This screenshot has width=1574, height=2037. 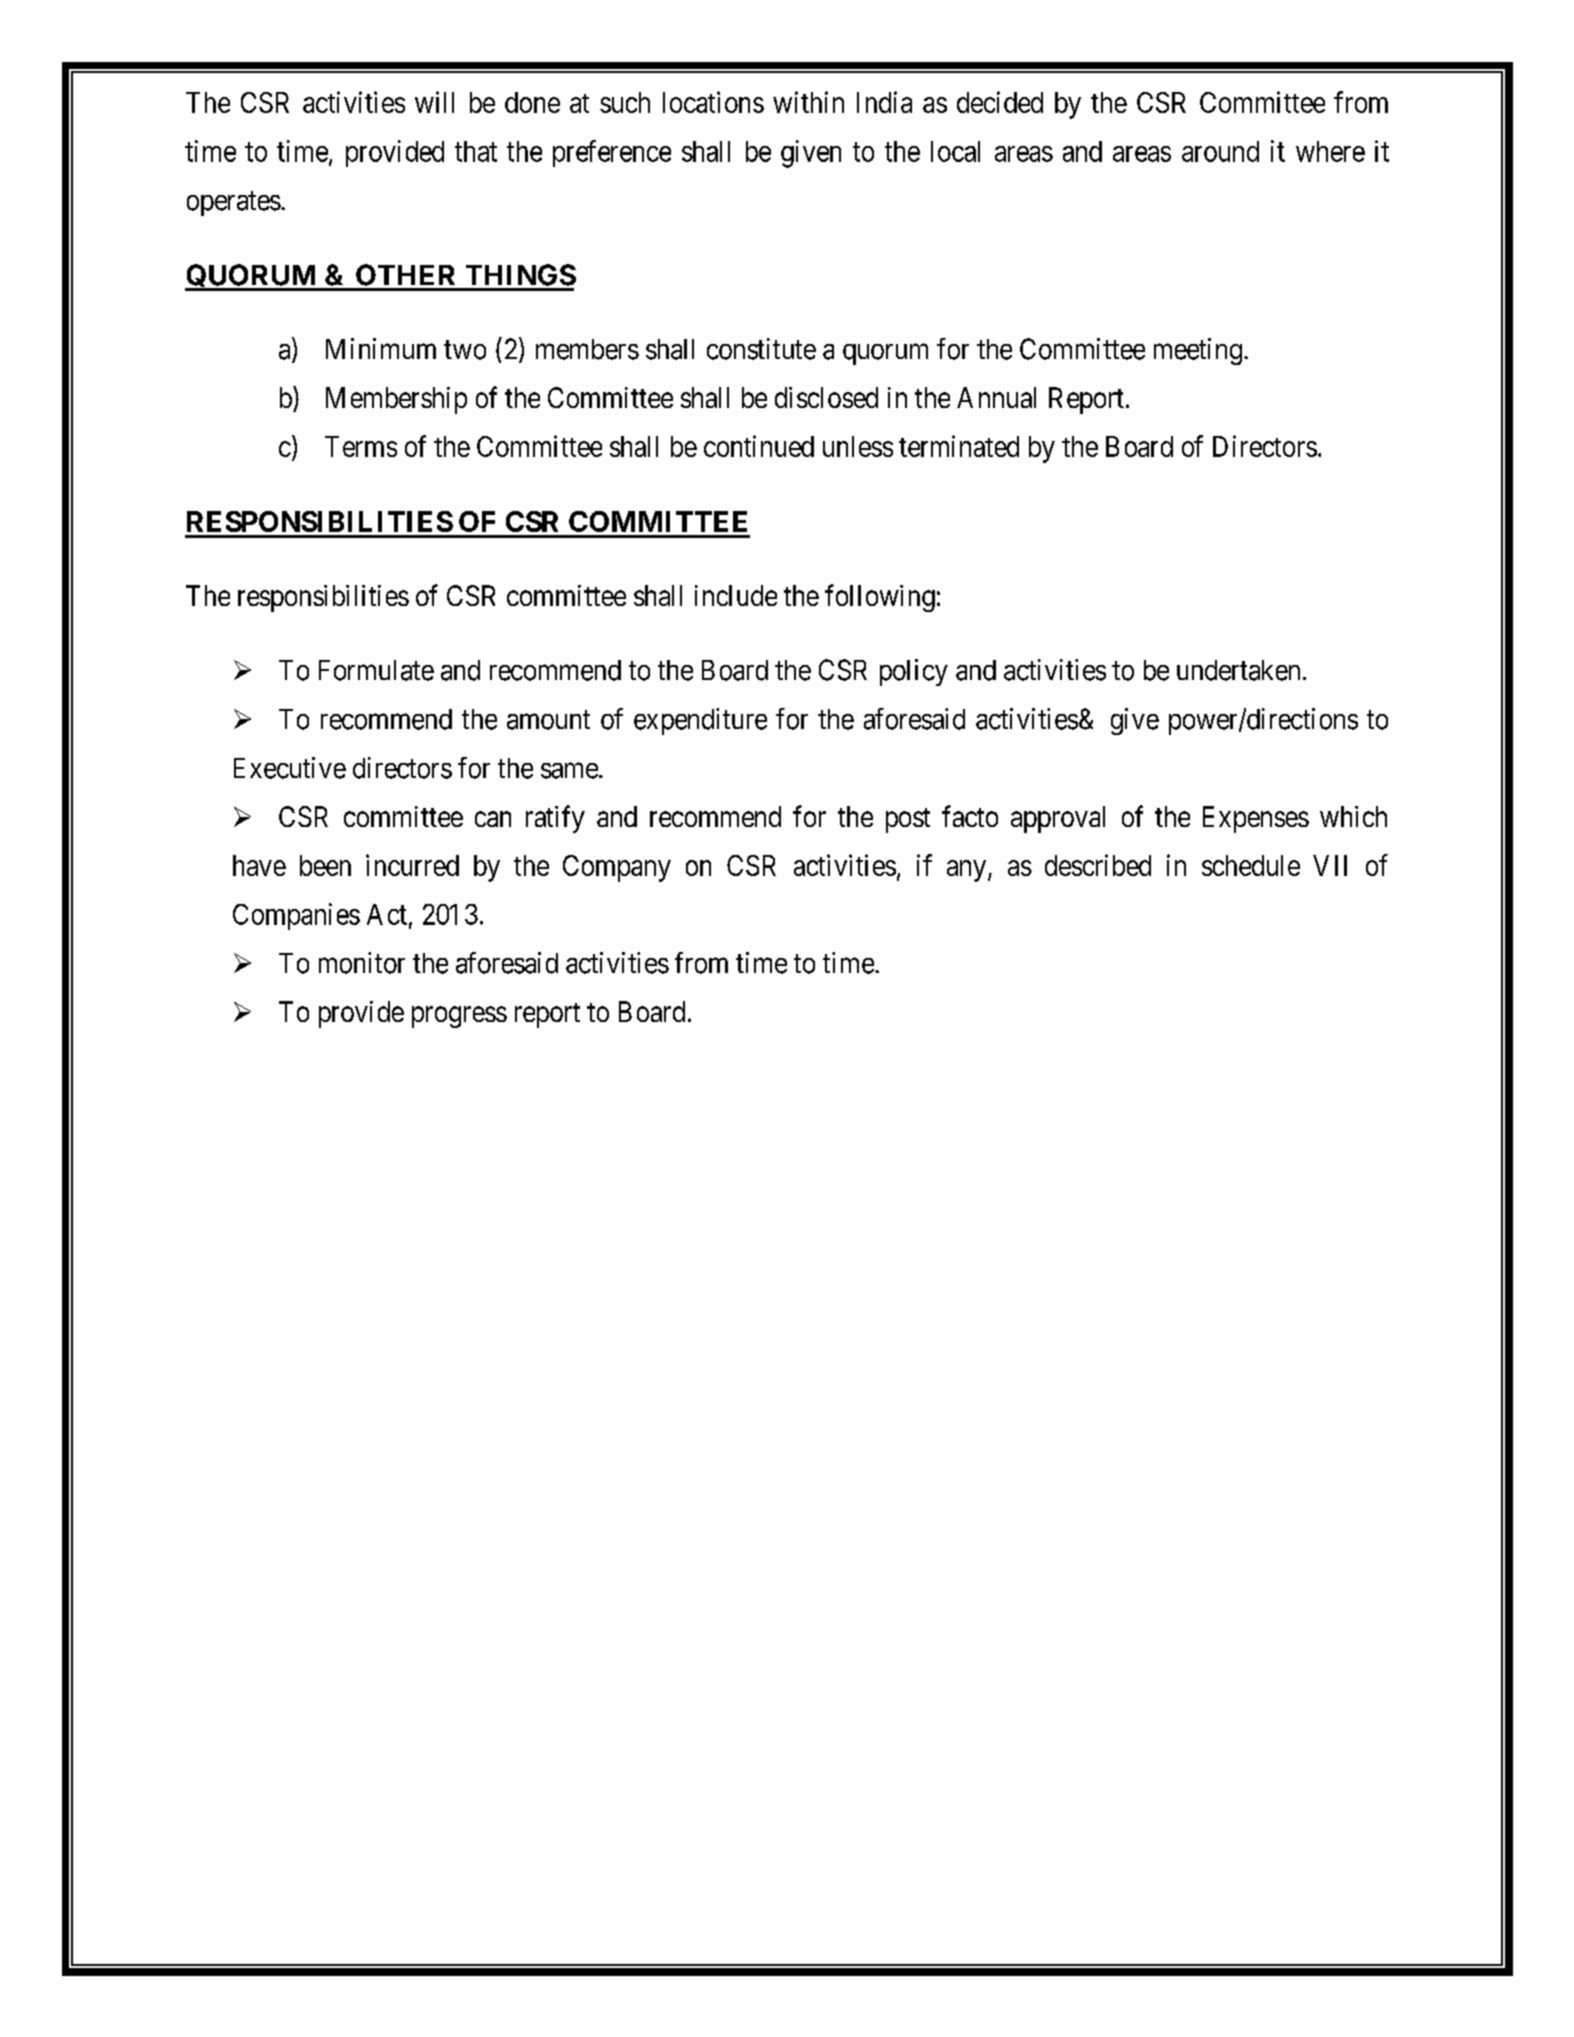 What do you see at coordinates (700, 721) in the screenshot?
I see `expenditure` at bounding box center [700, 721].
